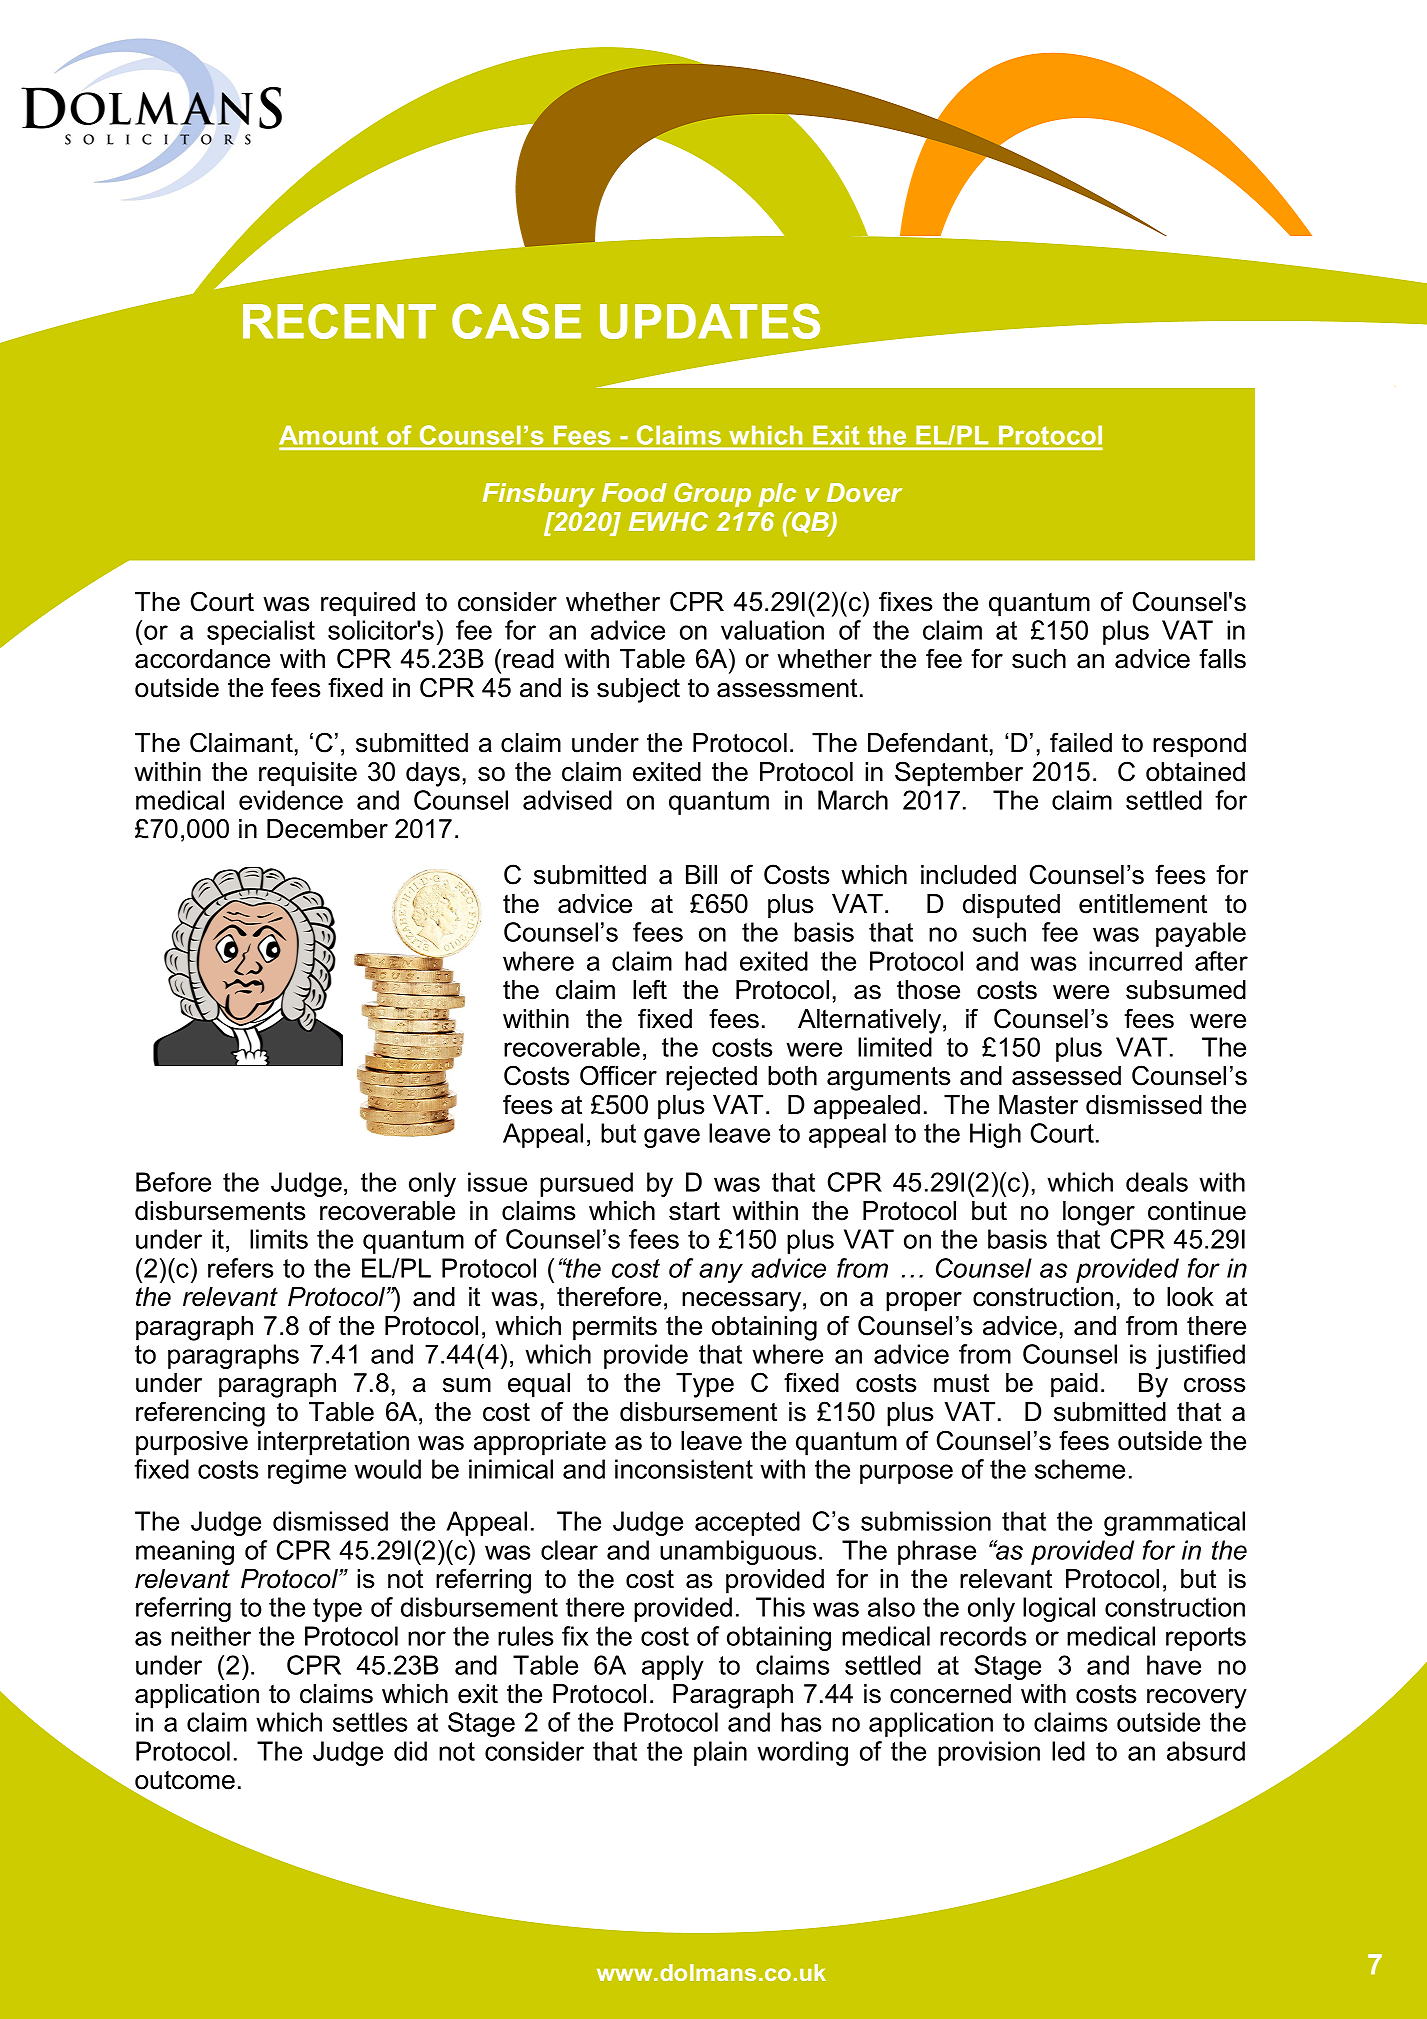 The height and width of the screenshot is (2019, 1427). What do you see at coordinates (1074, 1385) in the screenshot?
I see `paid` at bounding box center [1074, 1385].
